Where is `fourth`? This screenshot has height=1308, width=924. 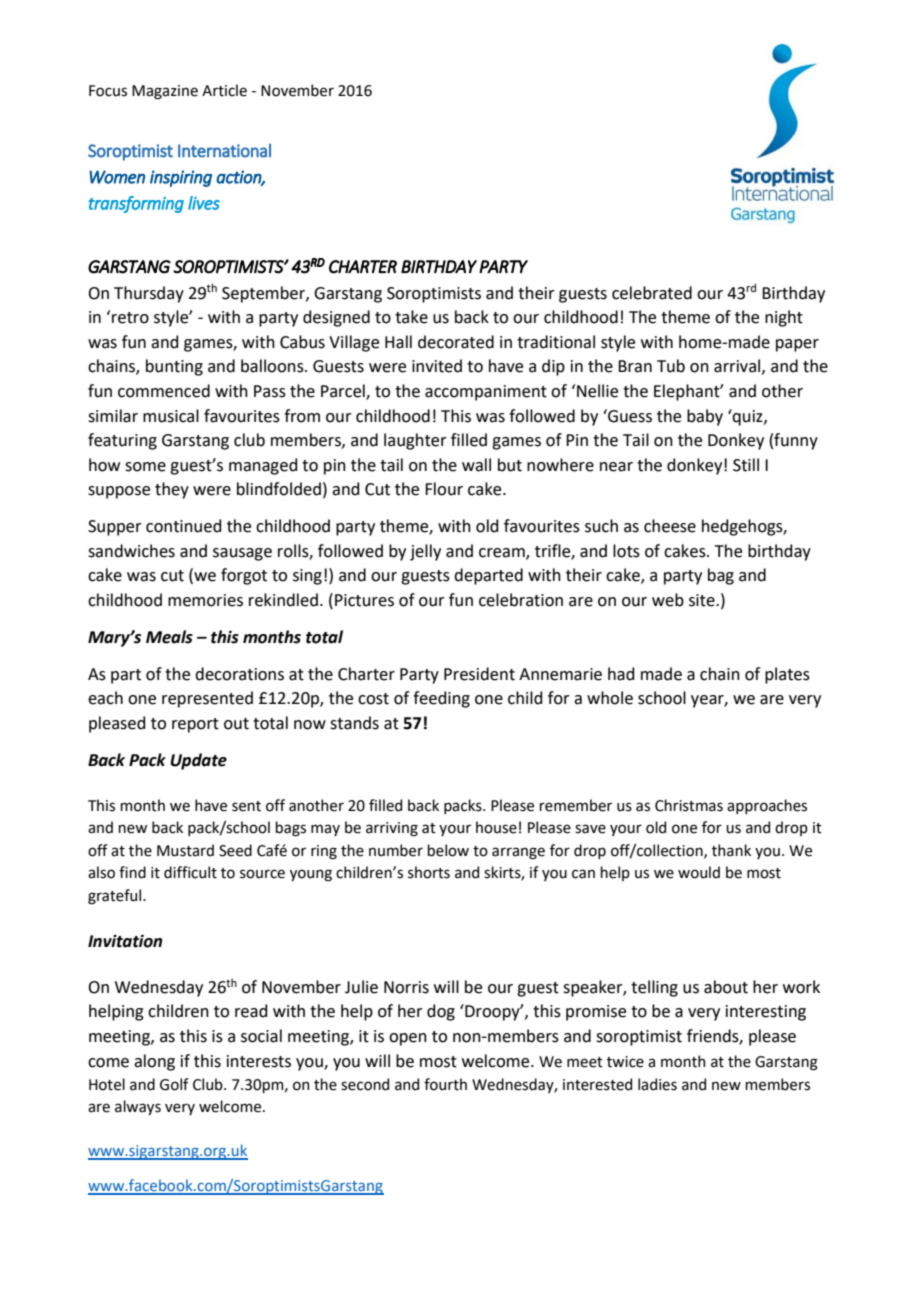
fourth is located at coordinates (445, 1084).
